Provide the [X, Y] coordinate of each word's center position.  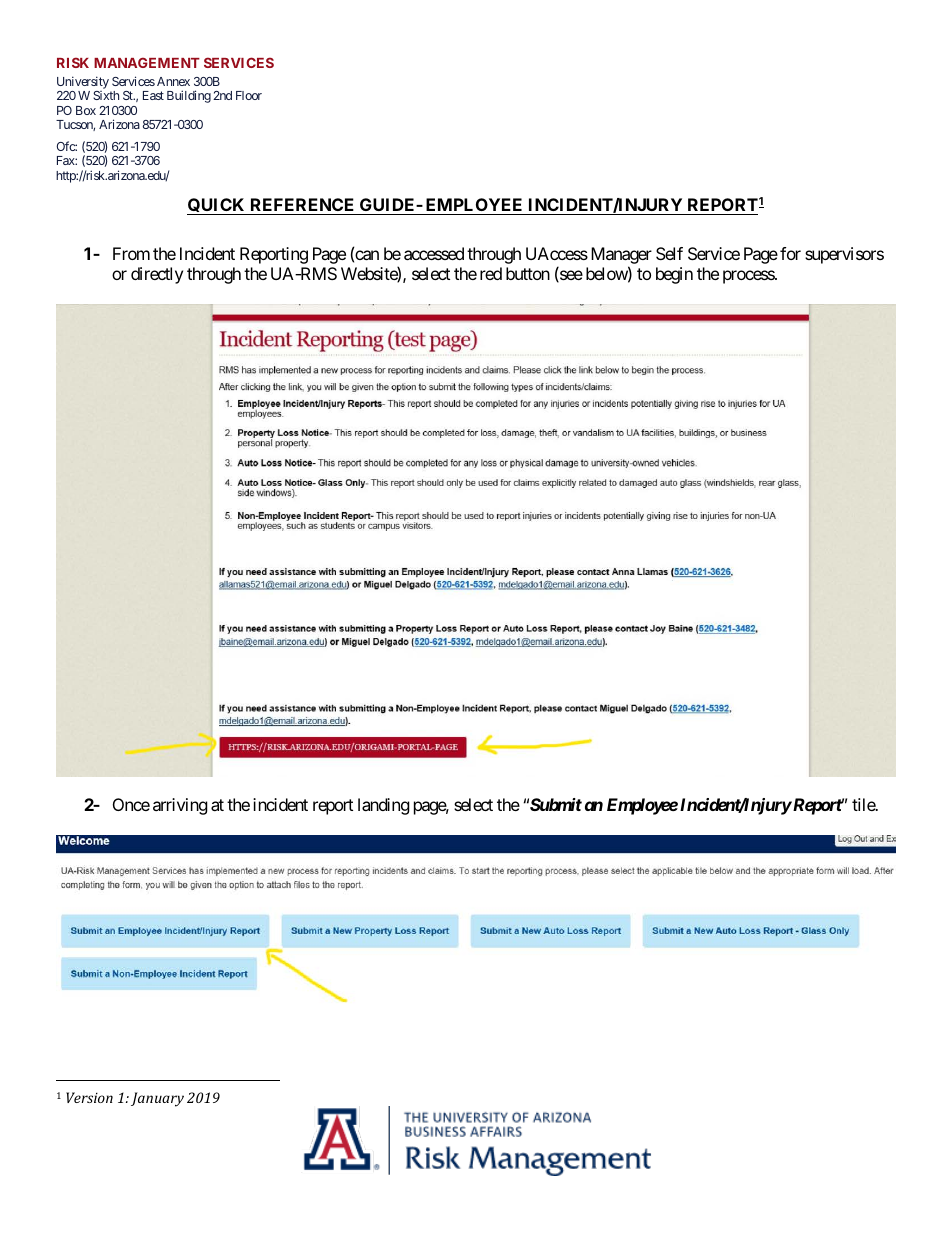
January [157, 1099]
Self [669, 253]
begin [674, 275]
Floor [249, 95]
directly [157, 275]
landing [384, 806]
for [790, 253]
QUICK [217, 206]
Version [89, 1097]
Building [189, 96]
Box [86, 110]
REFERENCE [302, 204]
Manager [621, 257]
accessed [434, 253]
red [491, 273]
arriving [180, 806]
